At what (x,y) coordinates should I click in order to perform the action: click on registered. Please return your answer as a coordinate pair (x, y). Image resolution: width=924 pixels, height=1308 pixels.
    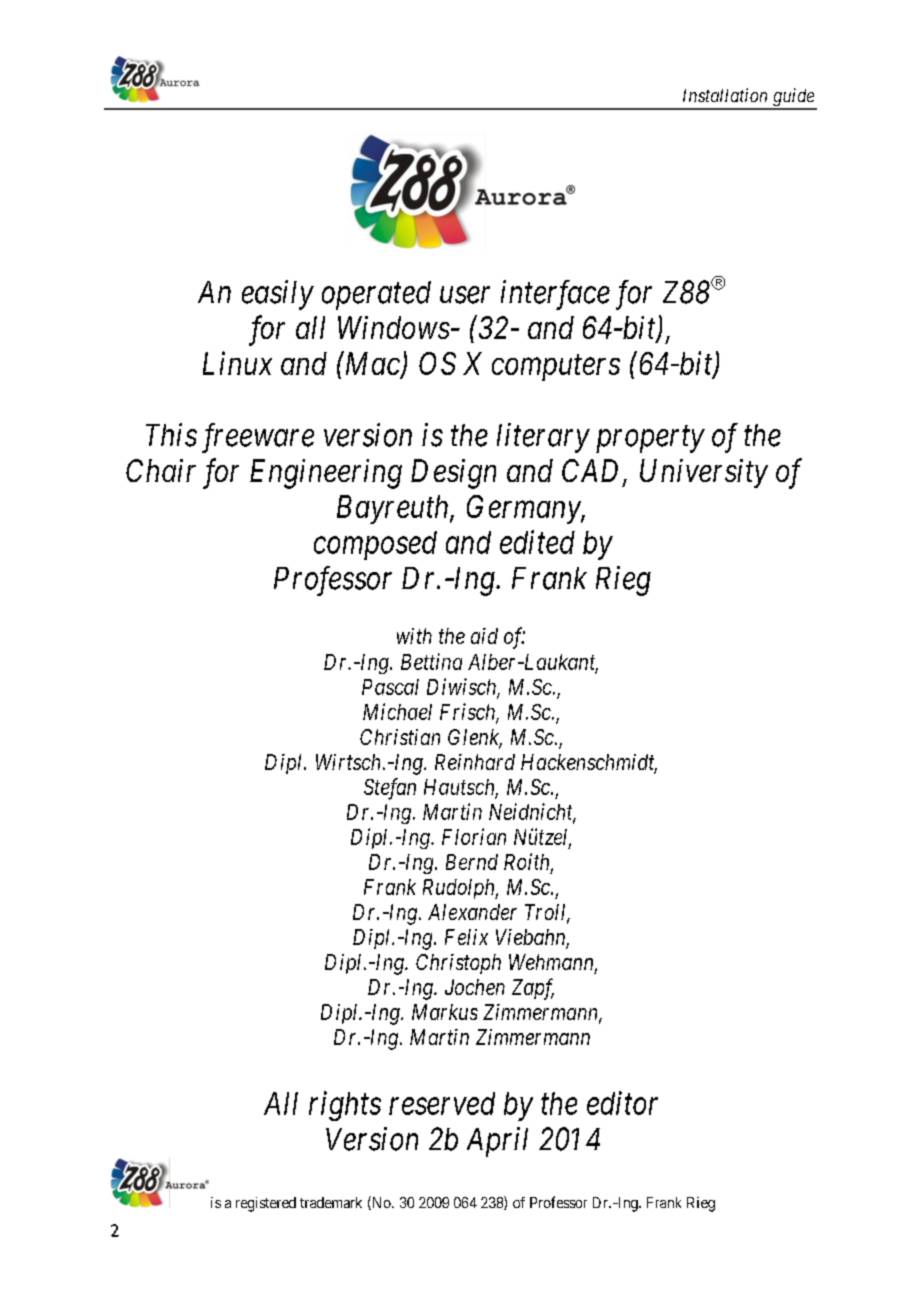
    Looking at the image, I should click on (266, 1204).
